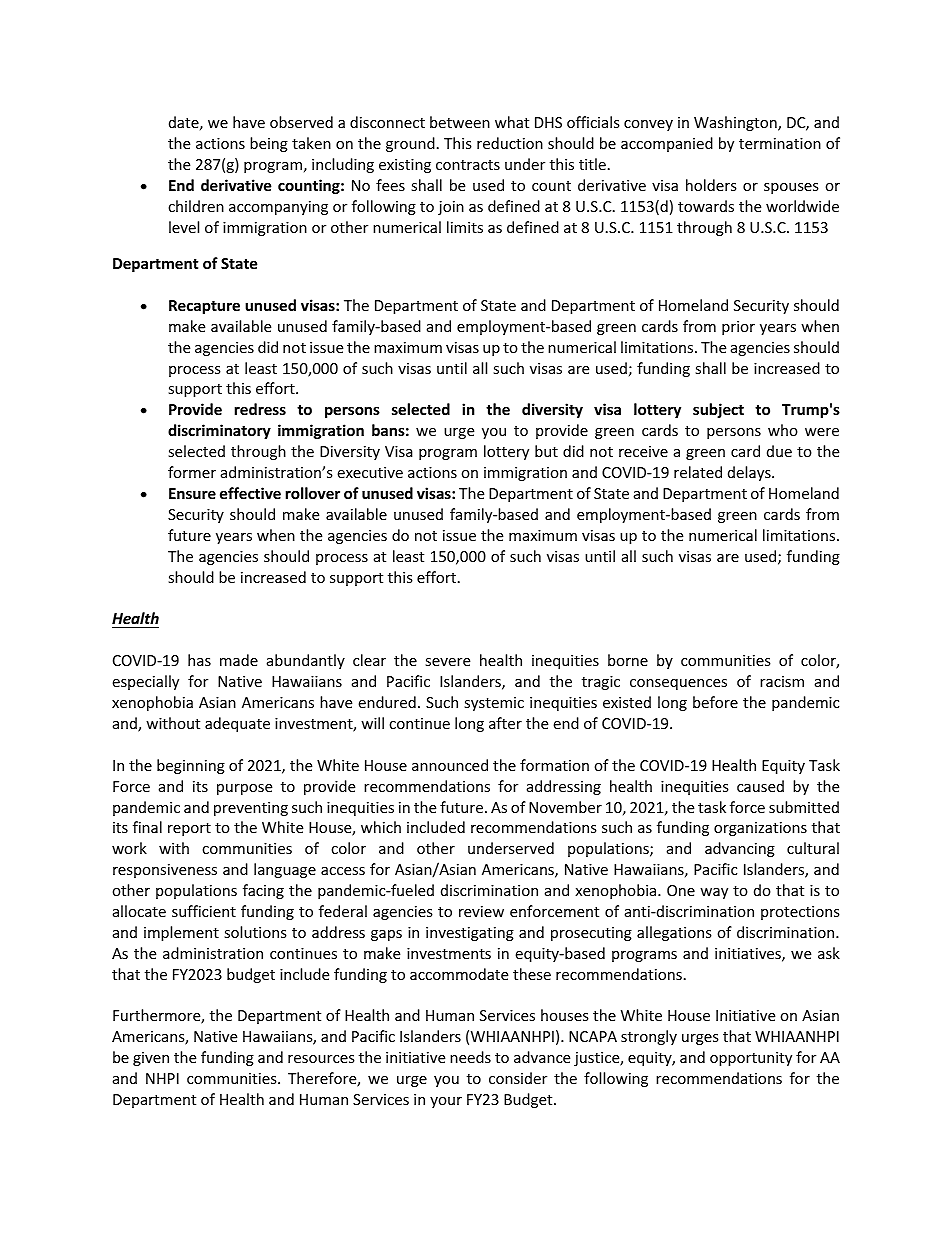  Describe the element at coordinates (192, 472) in the screenshot. I see `former` at that location.
